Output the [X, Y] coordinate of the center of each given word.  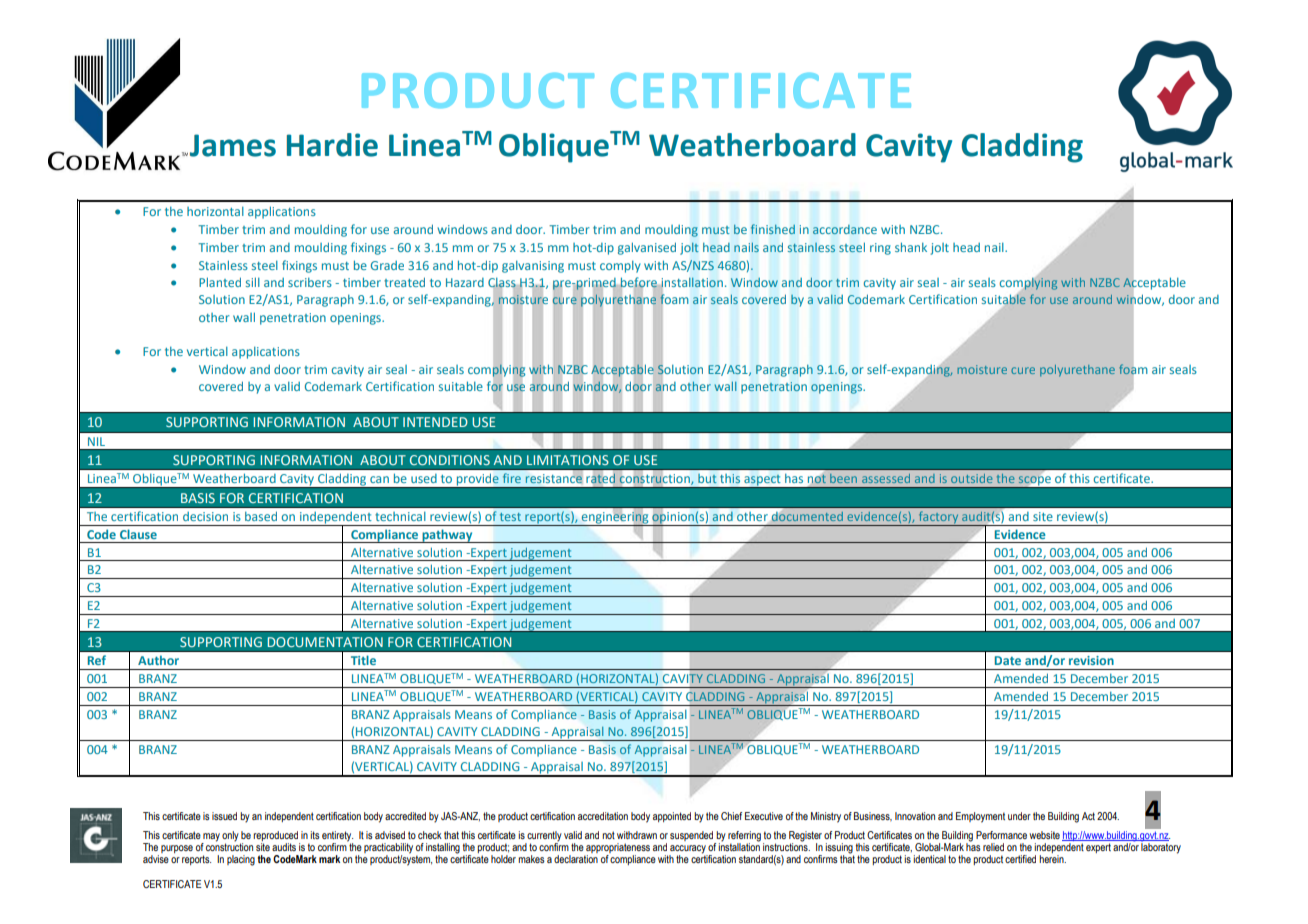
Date [1008, 660]
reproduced [275, 836]
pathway [447, 536]
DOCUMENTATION [325, 642]
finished [773, 229]
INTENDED [435, 422]
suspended [691, 836]
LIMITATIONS [568, 460]
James [231, 145]
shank [911, 247]
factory [938, 518]
